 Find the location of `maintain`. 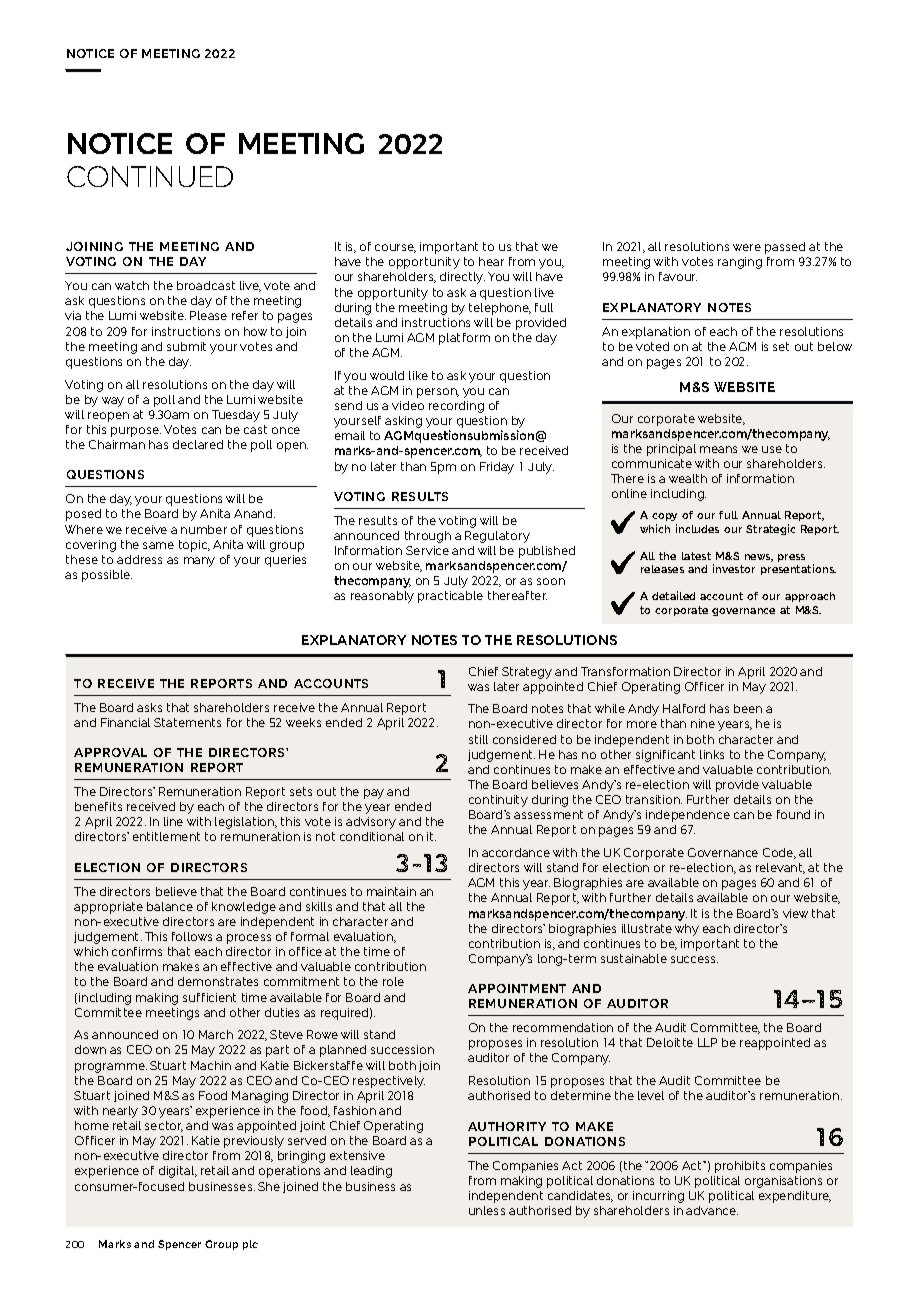

maintain is located at coordinates (391, 891).
